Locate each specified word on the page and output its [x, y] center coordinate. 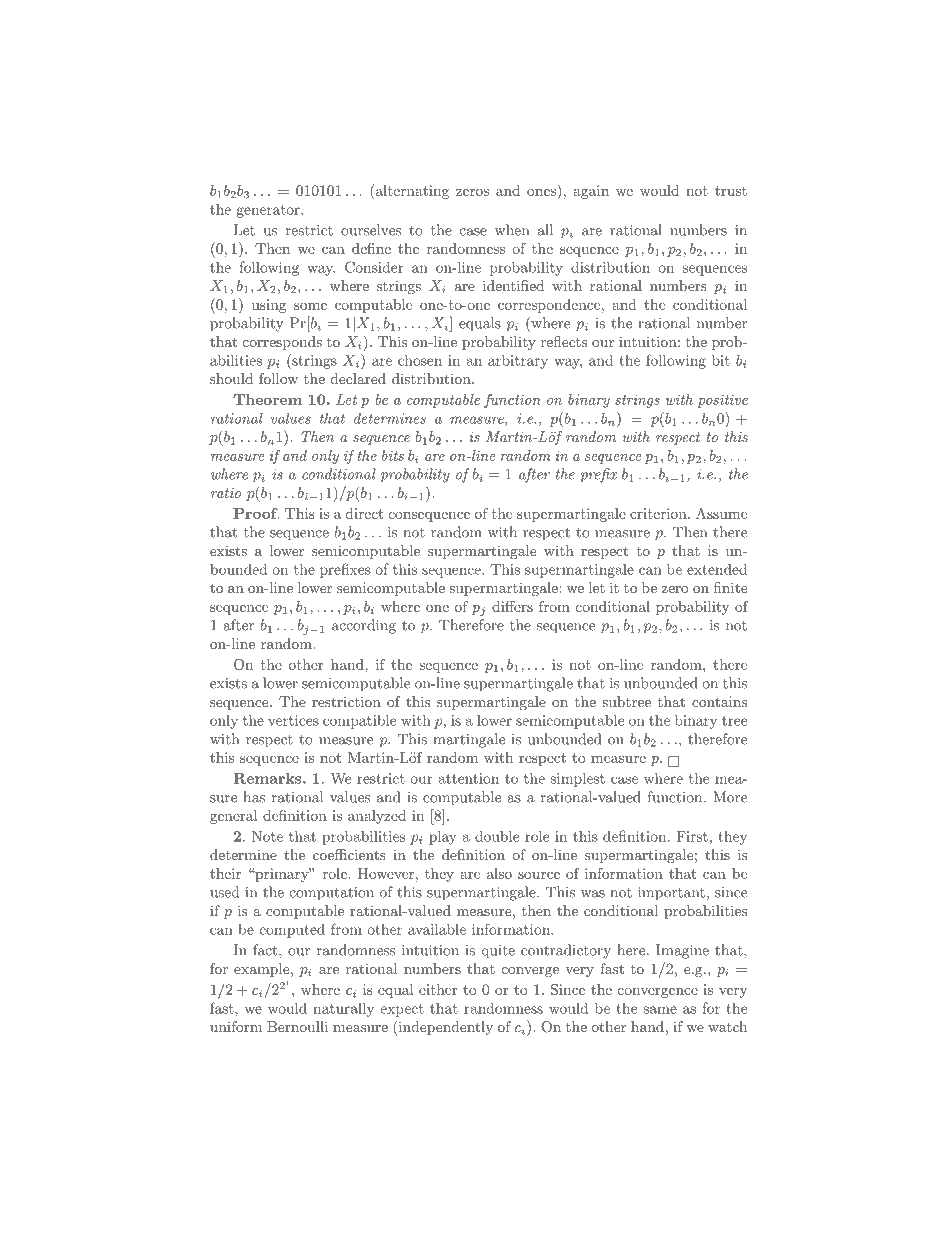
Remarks [268, 778]
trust [731, 191]
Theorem [267, 399]
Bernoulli [297, 1026]
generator [269, 211]
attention [469, 778]
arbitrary [518, 361]
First [692, 836]
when [512, 230]
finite [730, 587]
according [364, 626]
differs [512, 606]
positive [722, 401]
